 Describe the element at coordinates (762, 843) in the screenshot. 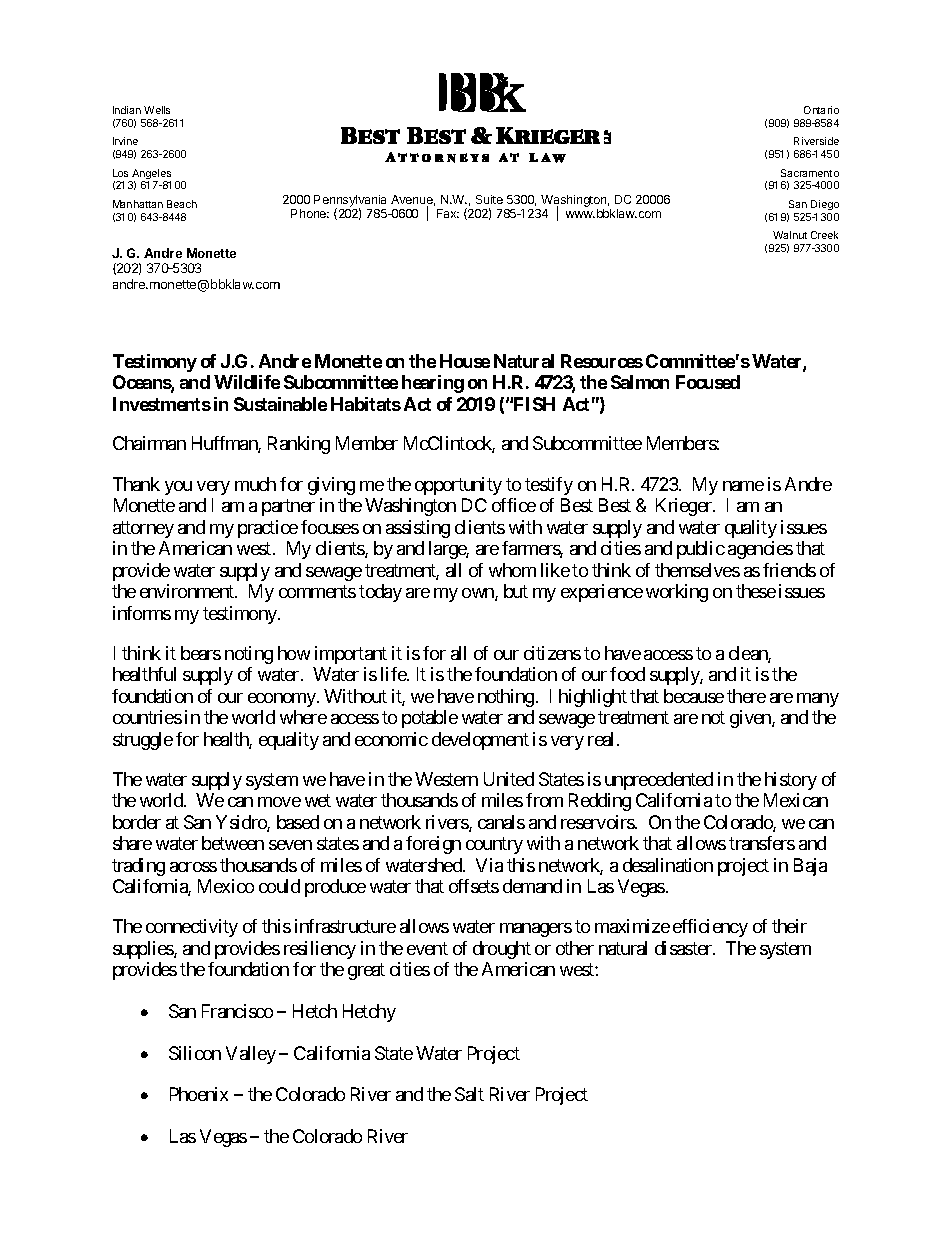

I see `transfers` at that location.
